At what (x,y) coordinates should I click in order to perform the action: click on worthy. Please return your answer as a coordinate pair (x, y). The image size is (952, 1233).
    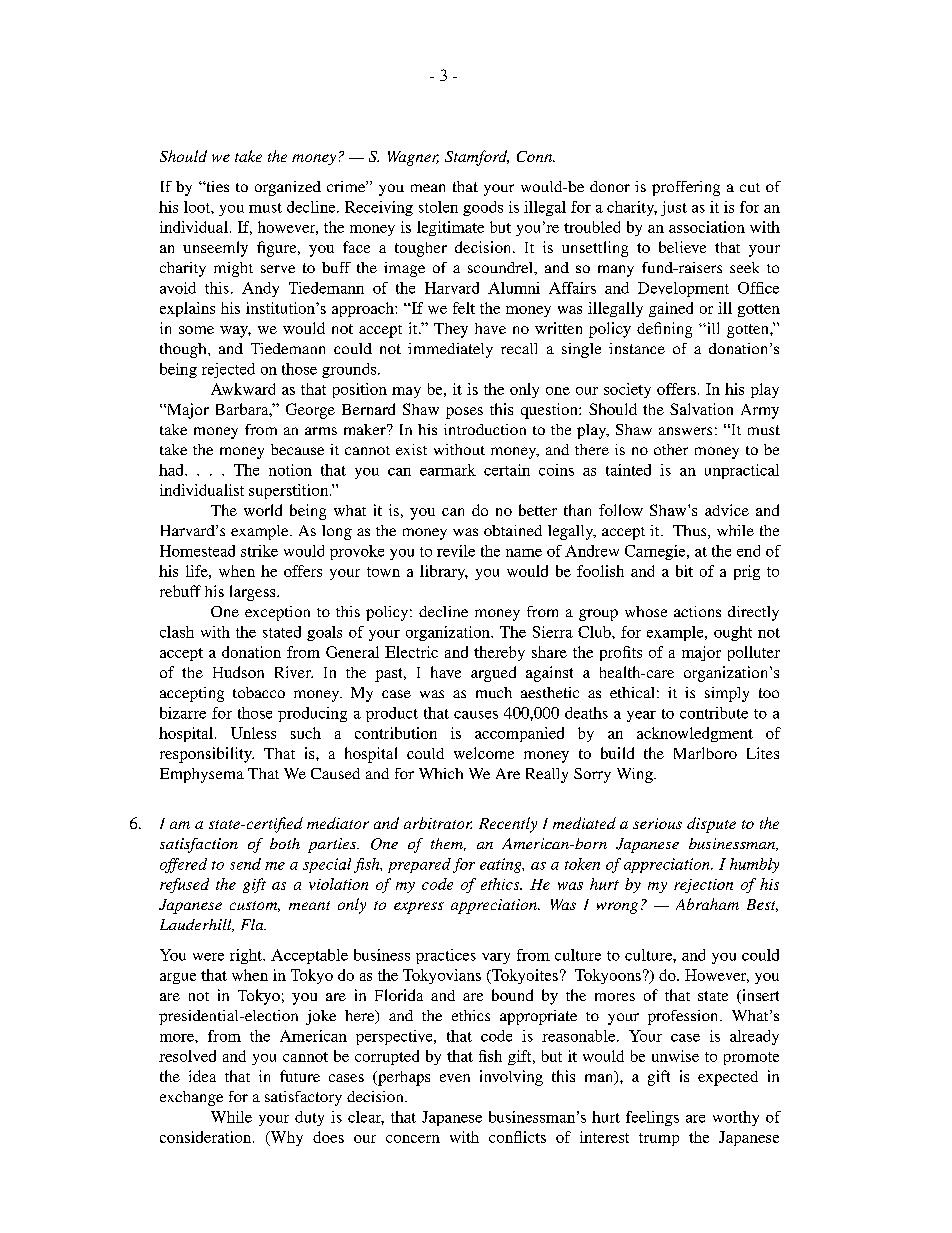
    Looking at the image, I should click on (736, 1118).
